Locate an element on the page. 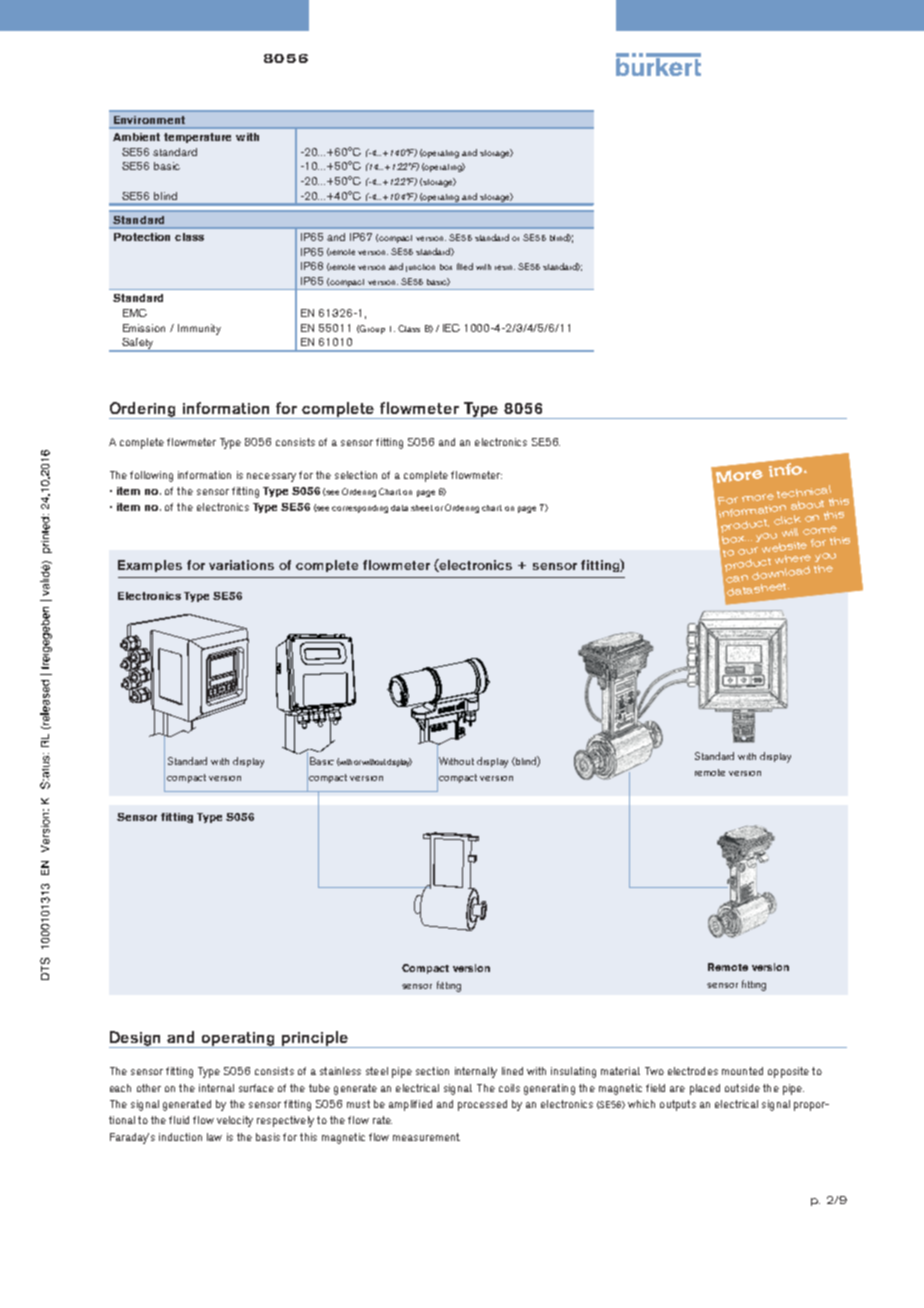 Image resolution: width=924 pixels, height=1308 pixels. fluid is located at coordinates (179, 1120).
